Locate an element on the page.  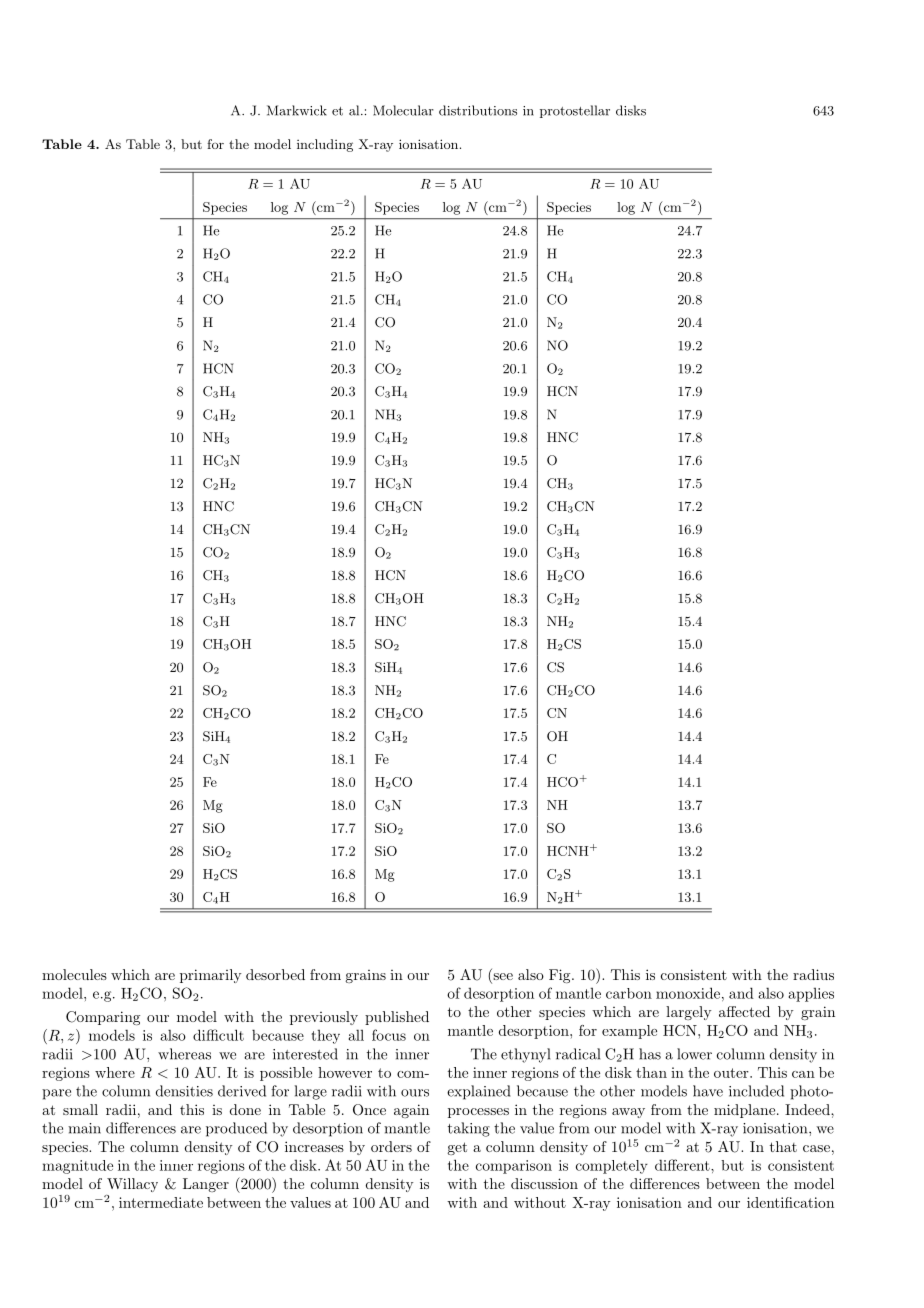
monoxide is located at coordinates (688, 993).
